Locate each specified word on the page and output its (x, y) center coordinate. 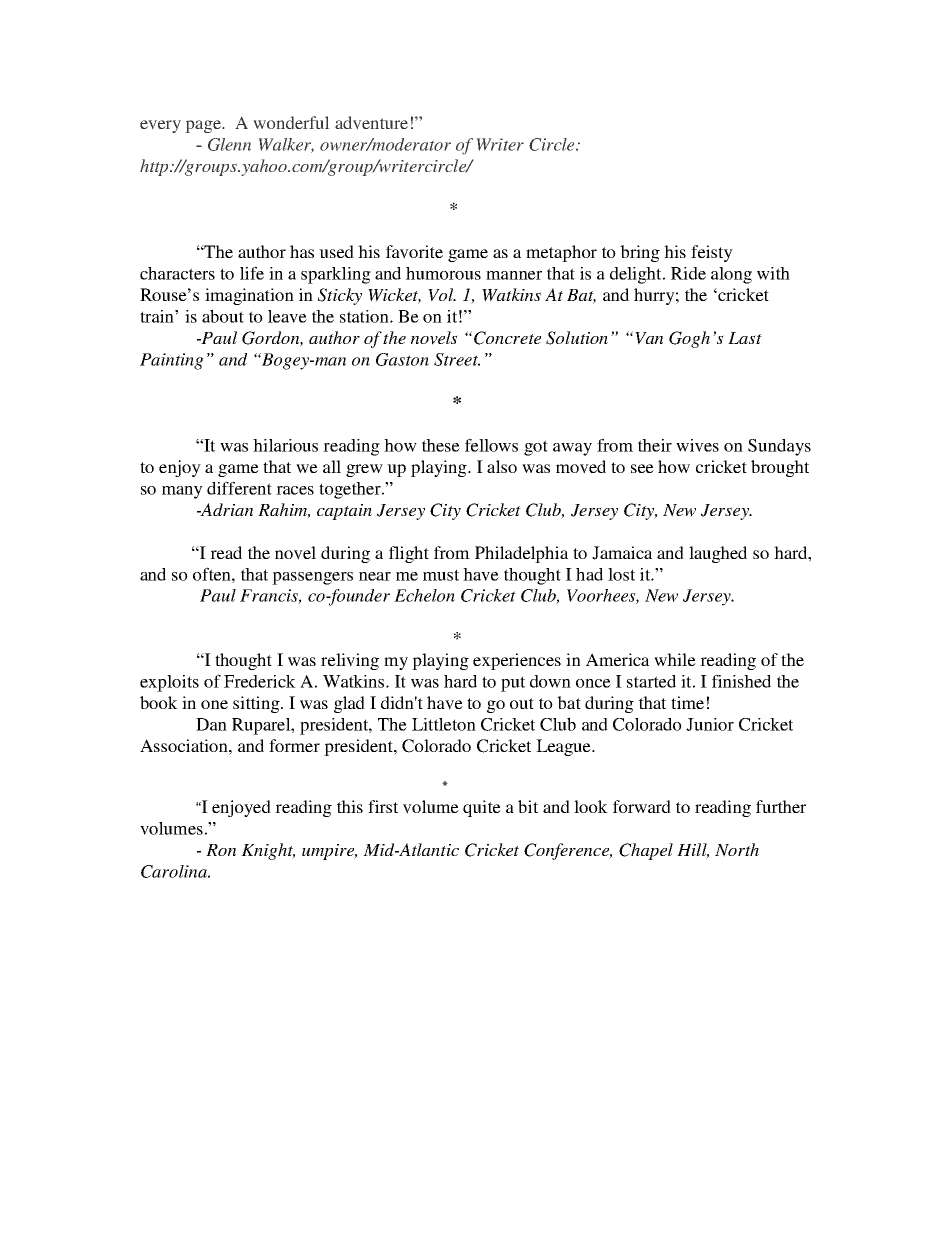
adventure (371, 123)
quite (482, 808)
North (737, 850)
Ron (221, 850)
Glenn (229, 144)
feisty (712, 253)
